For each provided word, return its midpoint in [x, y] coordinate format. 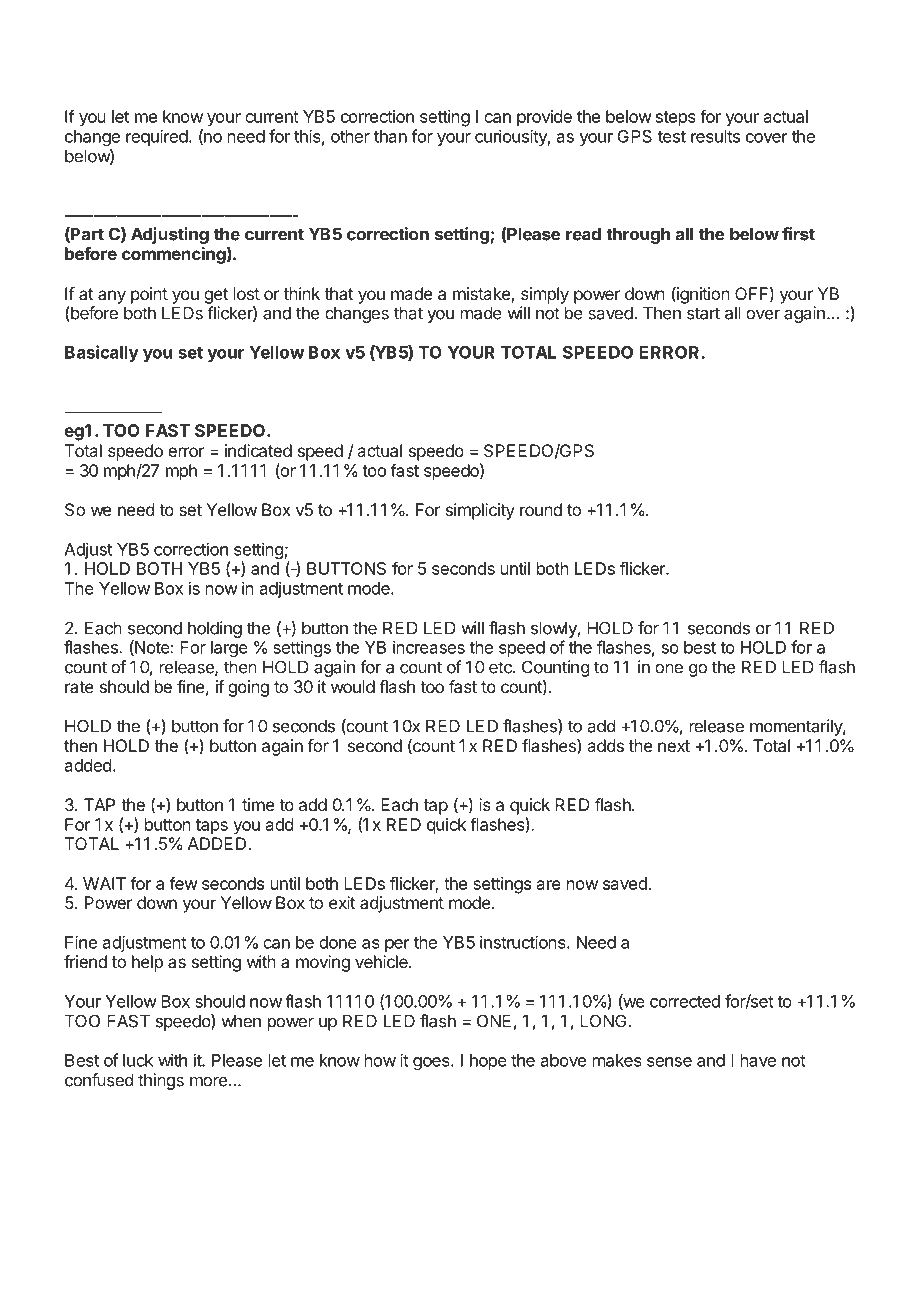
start [703, 313]
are [549, 885]
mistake [482, 295]
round [541, 509]
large [229, 649]
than [390, 136]
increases [429, 647]
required [157, 137]
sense [669, 1062]
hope [488, 1062]
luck [138, 1060]
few [183, 883]
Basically [102, 353]
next [674, 746]
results [715, 136]
